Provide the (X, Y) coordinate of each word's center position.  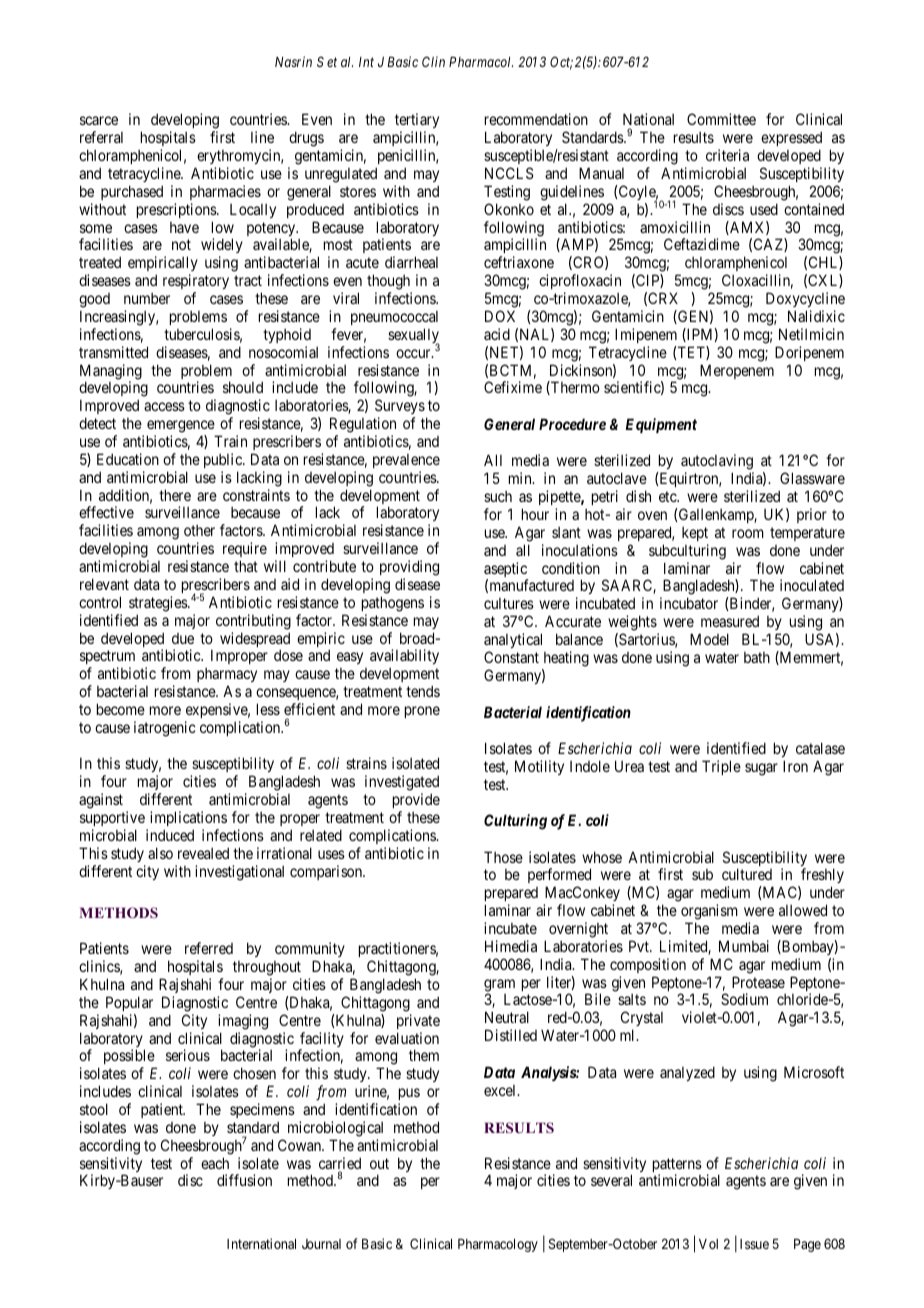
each (215, 1163)
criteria (727, 155)
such (498, 496)
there (175, 495)
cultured (747, 874)
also (160, 853)
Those (503, 857)
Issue (754, 1244)
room (748, 533)
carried (340, 1164)
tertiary (417, 122)
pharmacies (225, 192)
